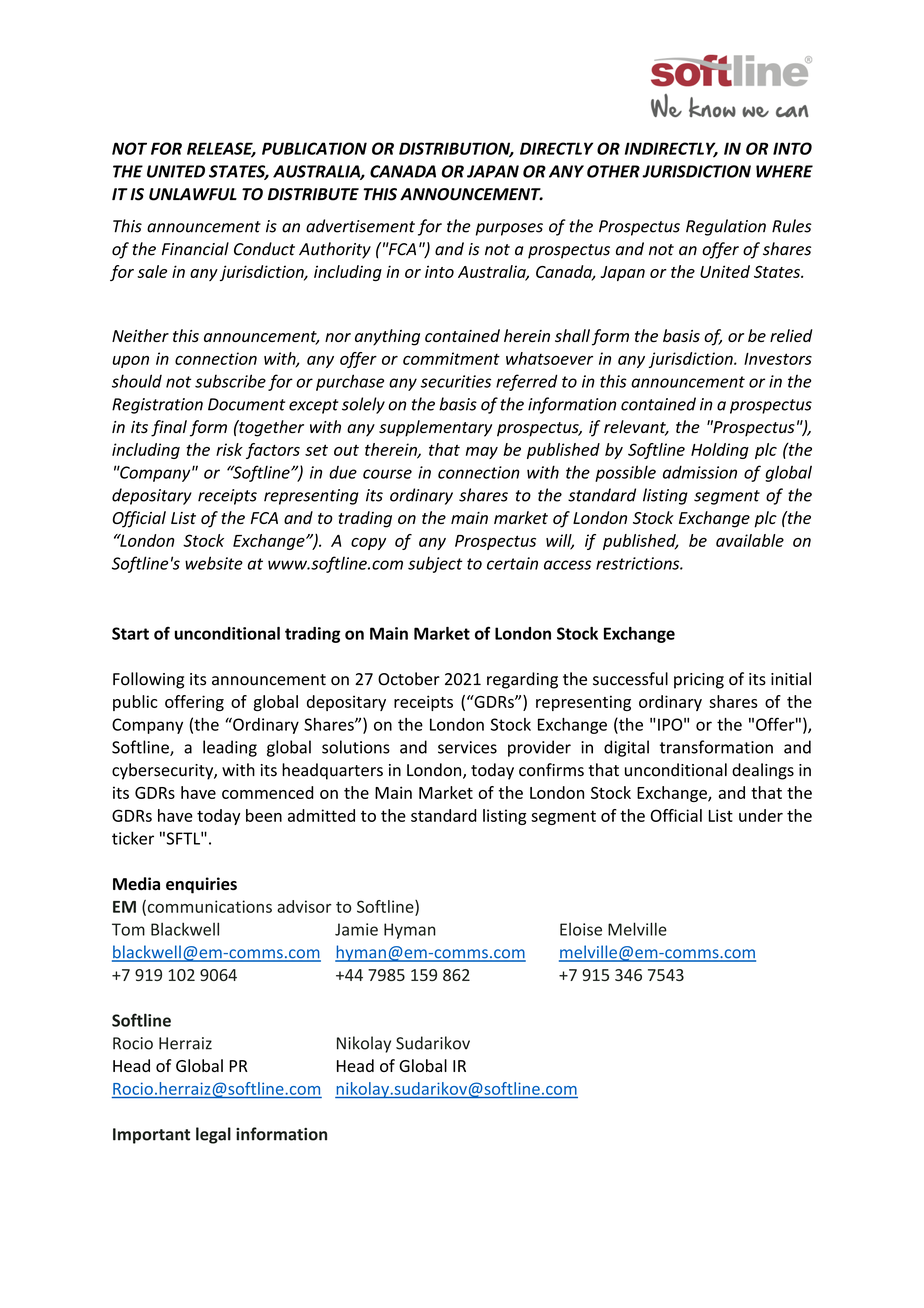 The height and width of the document is (1308, 924). What do you see at coordinates (761, 815) in the document?
I see `under` at bounding box center [761, 815].
